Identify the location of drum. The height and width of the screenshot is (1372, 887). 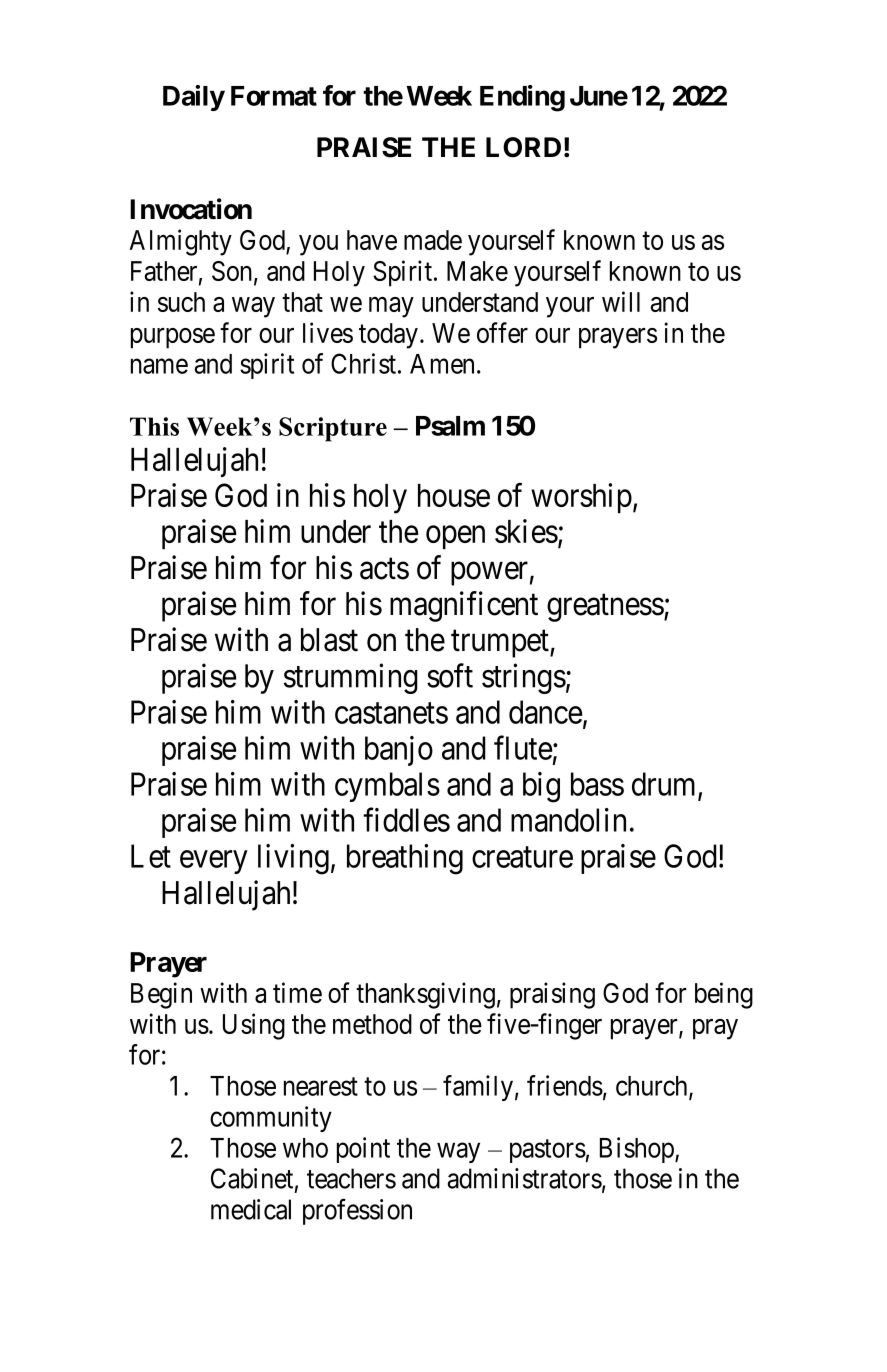
(665, 785).
